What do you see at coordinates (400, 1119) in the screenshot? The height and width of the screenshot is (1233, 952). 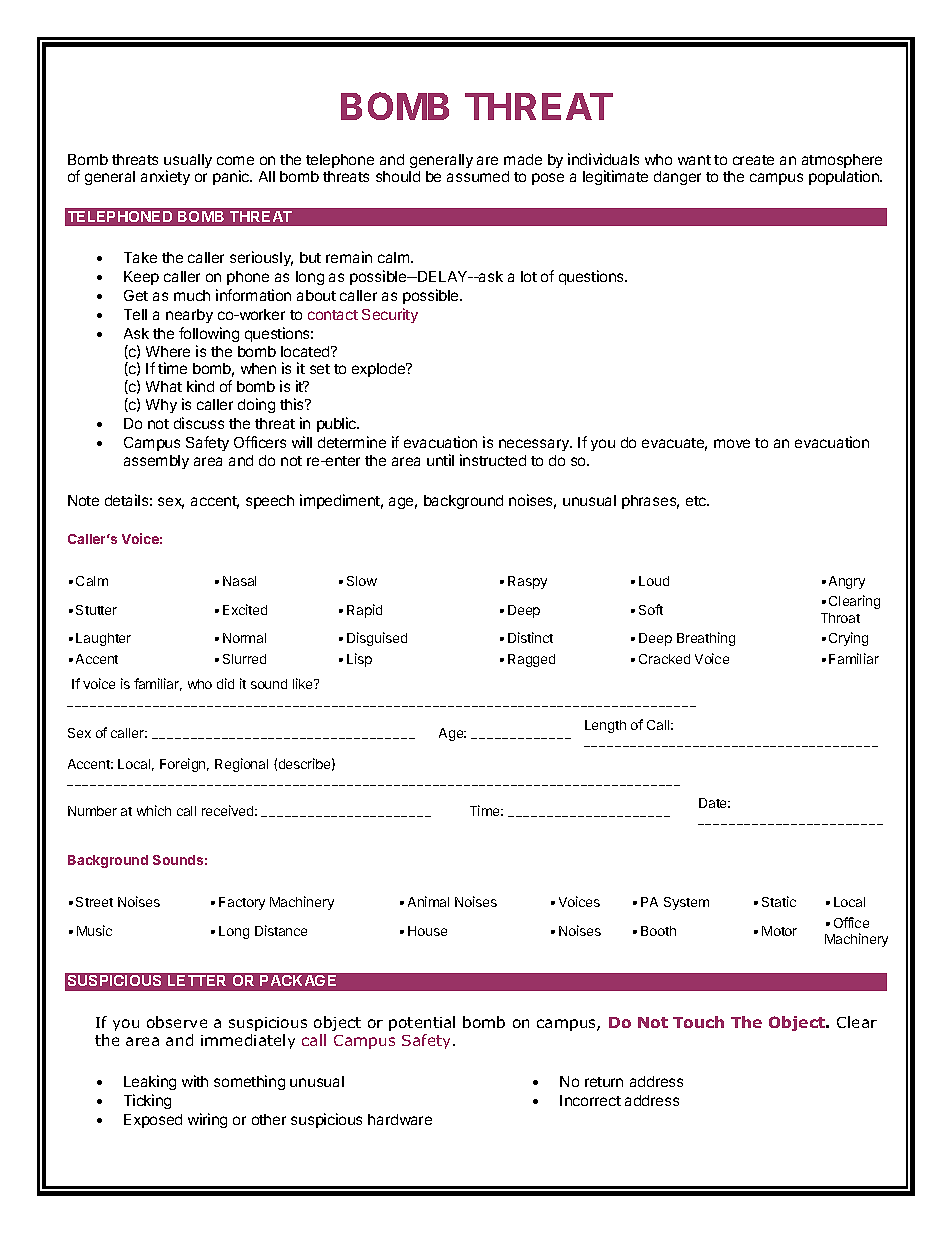 I see `hardware` at bounding box center [400, 1119].
